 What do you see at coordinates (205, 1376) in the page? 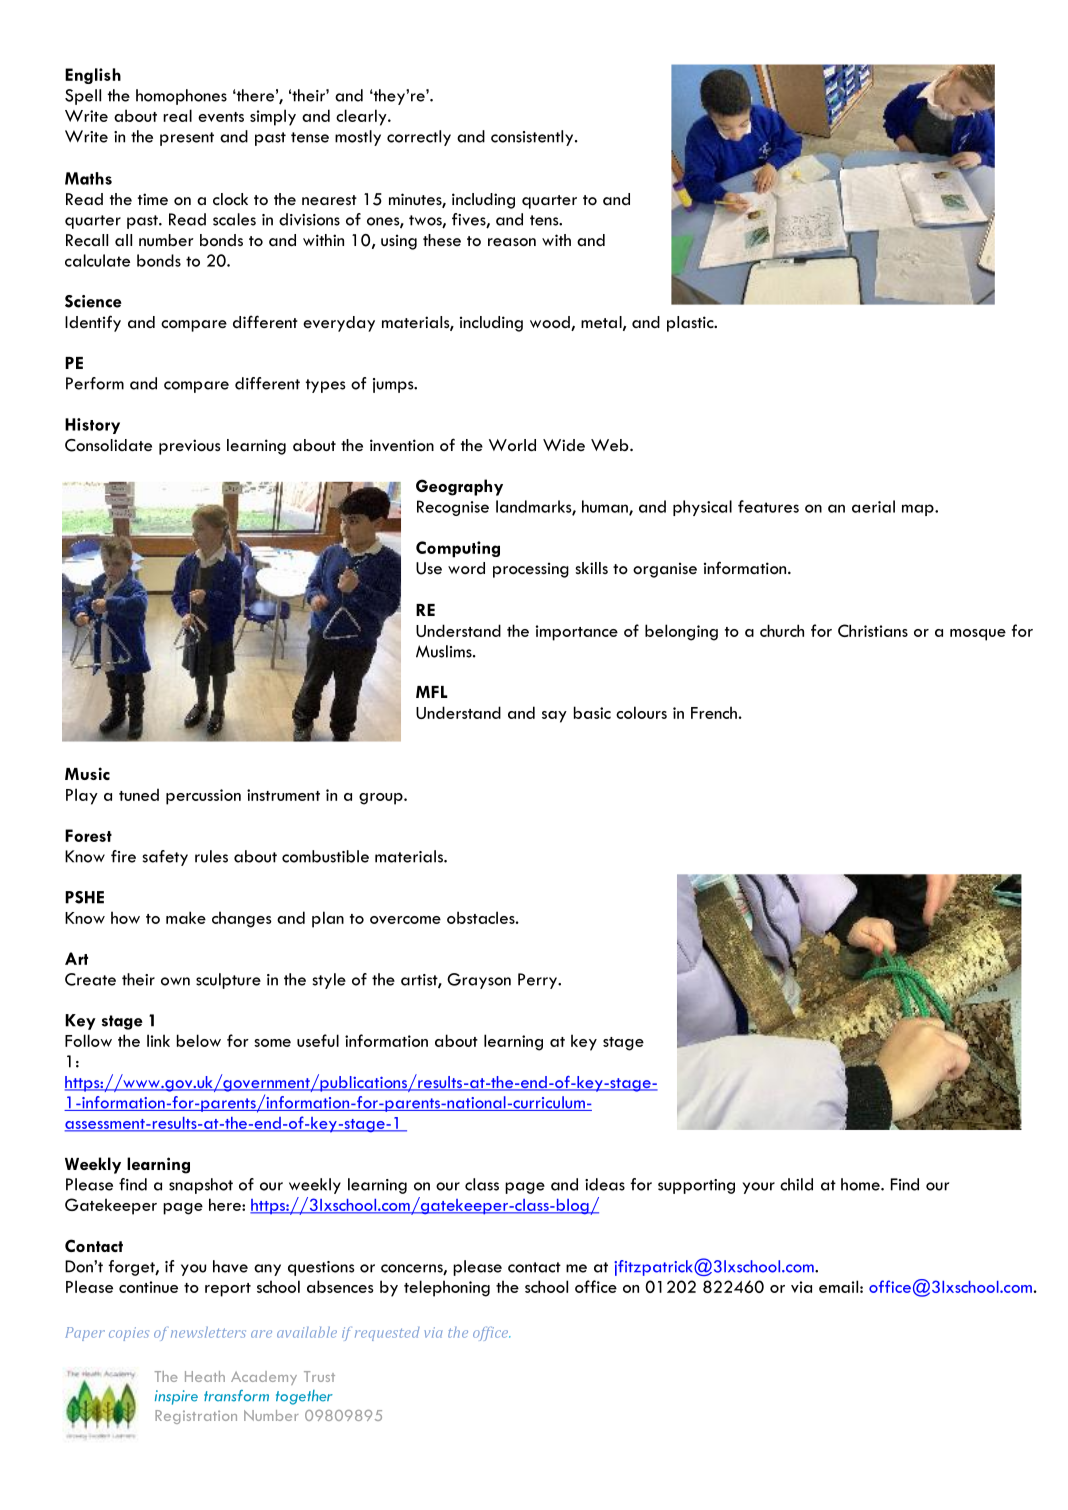
I see `Heath` at bounding box center [205, 1376].
